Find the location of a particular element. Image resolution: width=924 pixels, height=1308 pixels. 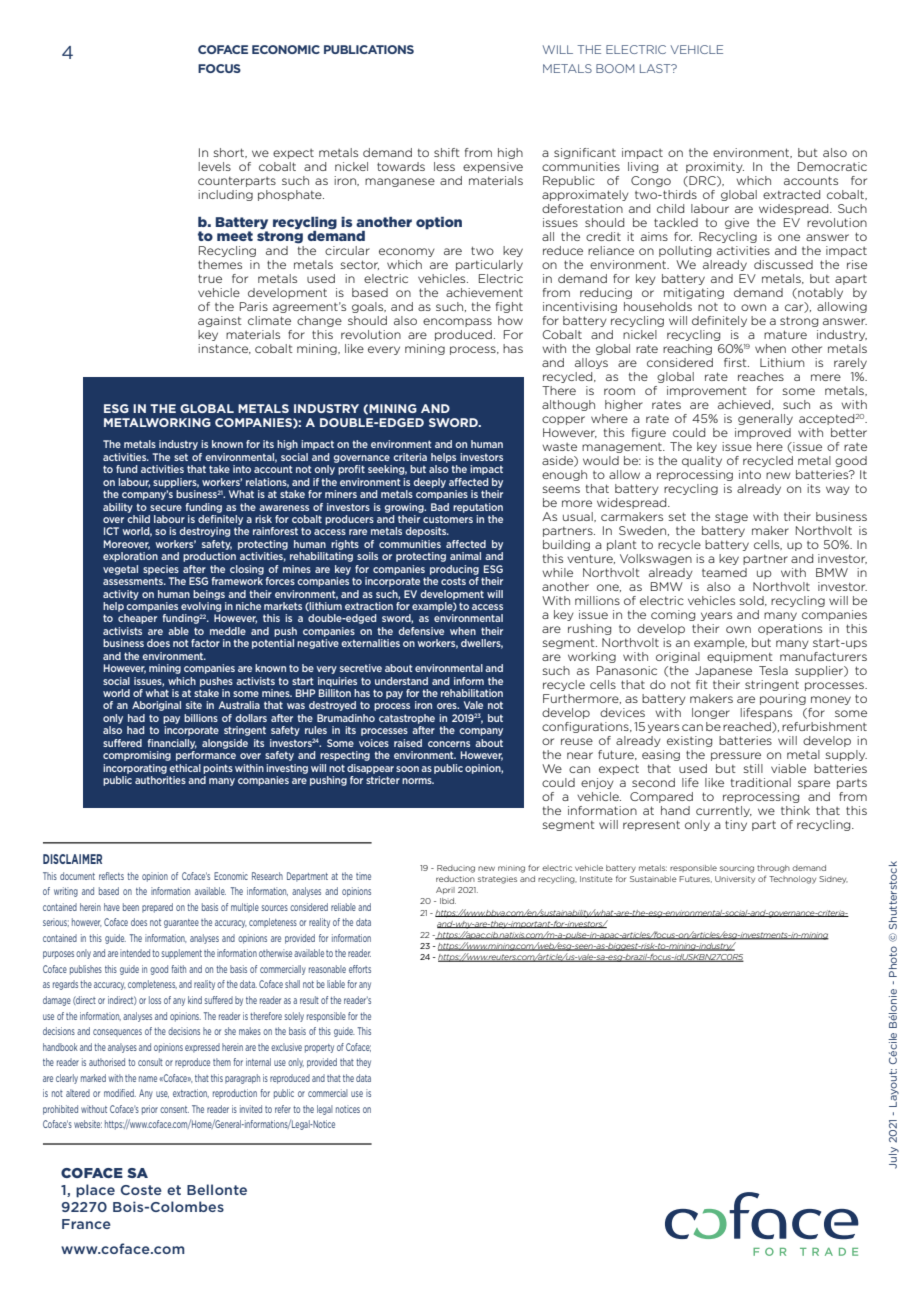

defensive is located at coordinates (421, 631).
